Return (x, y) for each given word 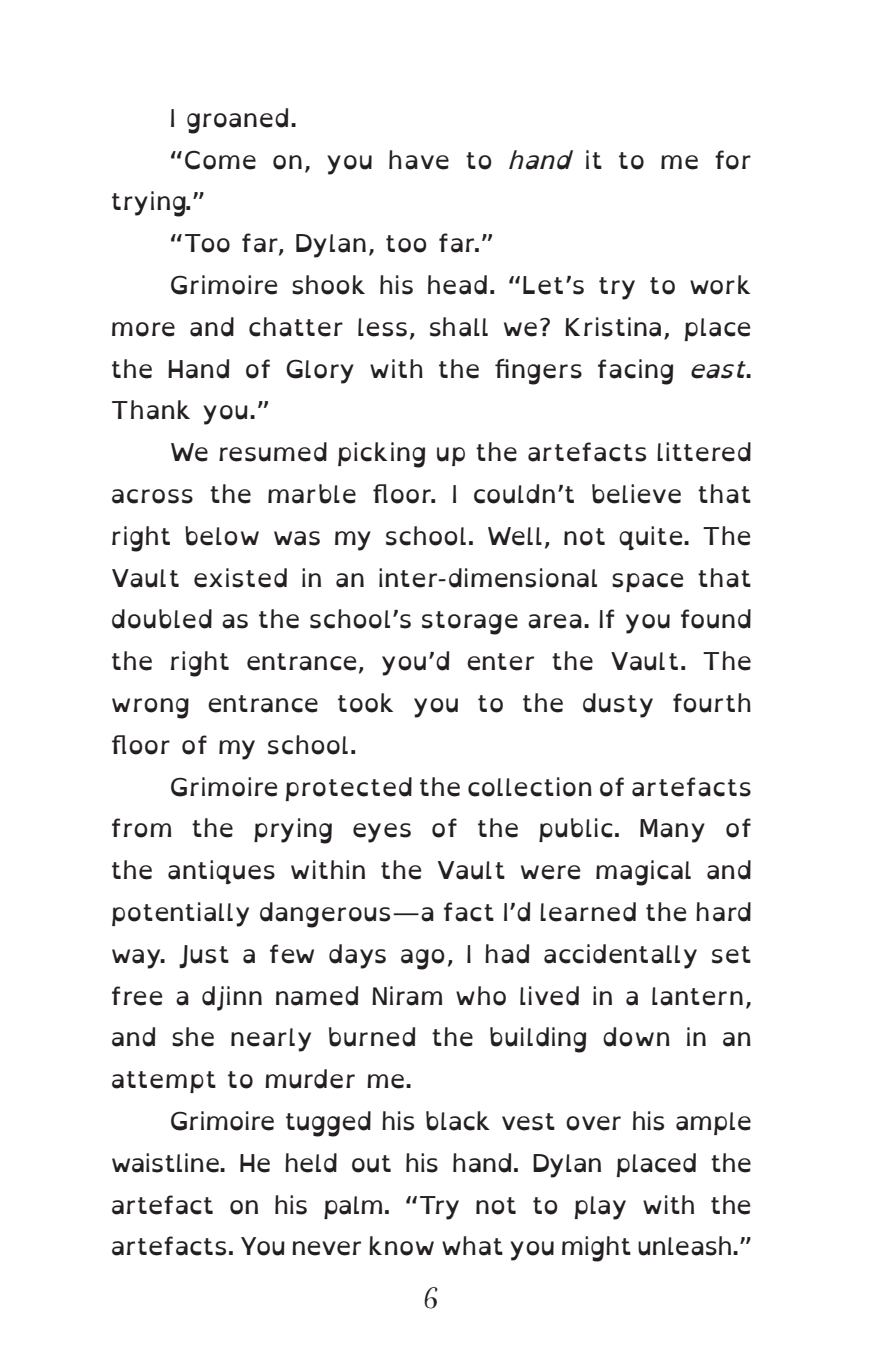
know (401, 1246)
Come (220, 160)
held (311, 1163)
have (419, 160)
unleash (684, 1246)
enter (500, 662)
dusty (618, 705)
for (733, 160)
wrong (150, 708)
